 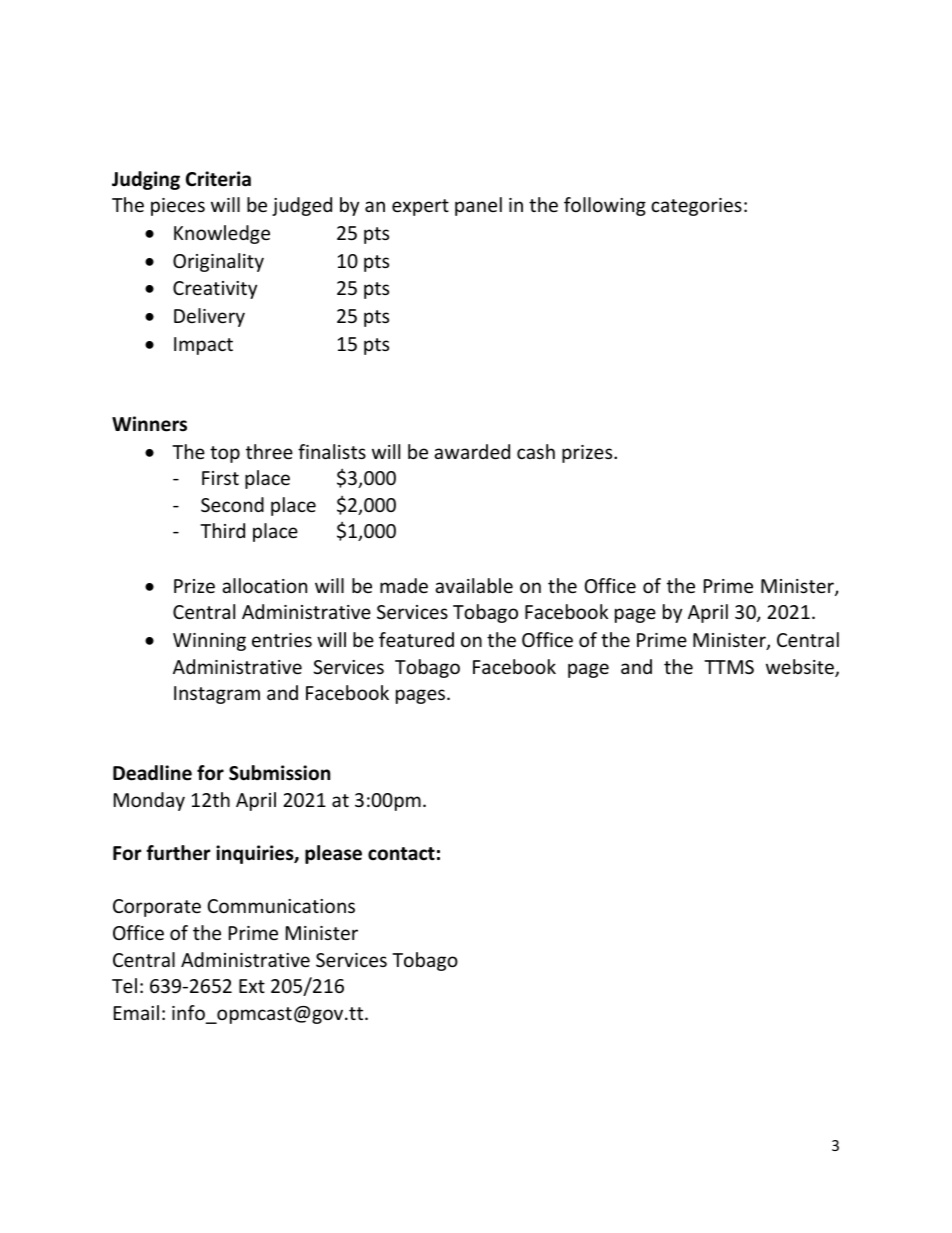 What do you see at coordinates (281, 906) in the document?
I see `Communications` at bounding box center [281, 906].
